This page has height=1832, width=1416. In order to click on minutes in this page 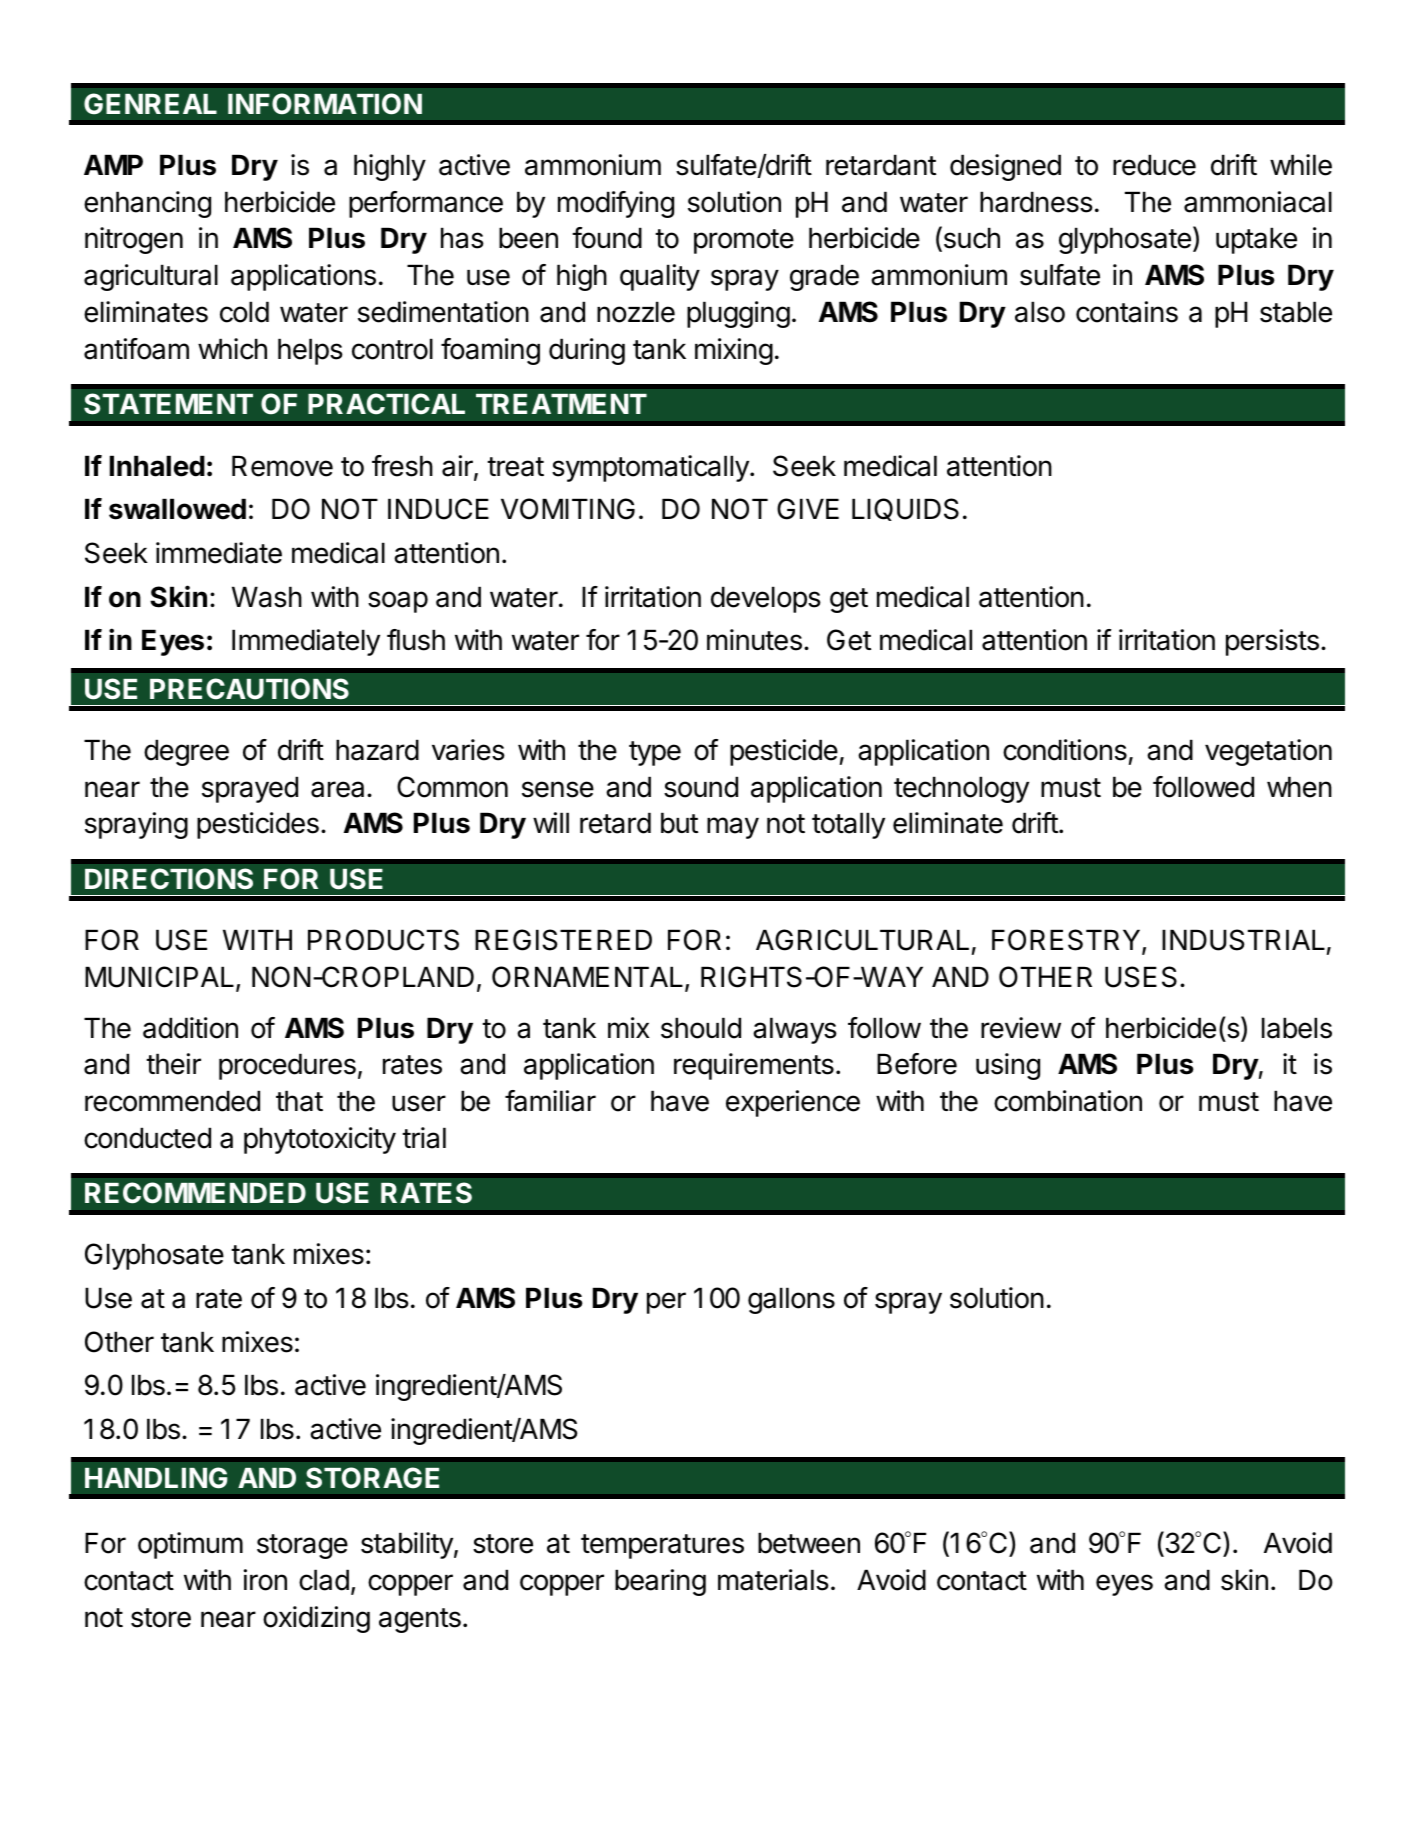, I will do `click(754, 640)`.
